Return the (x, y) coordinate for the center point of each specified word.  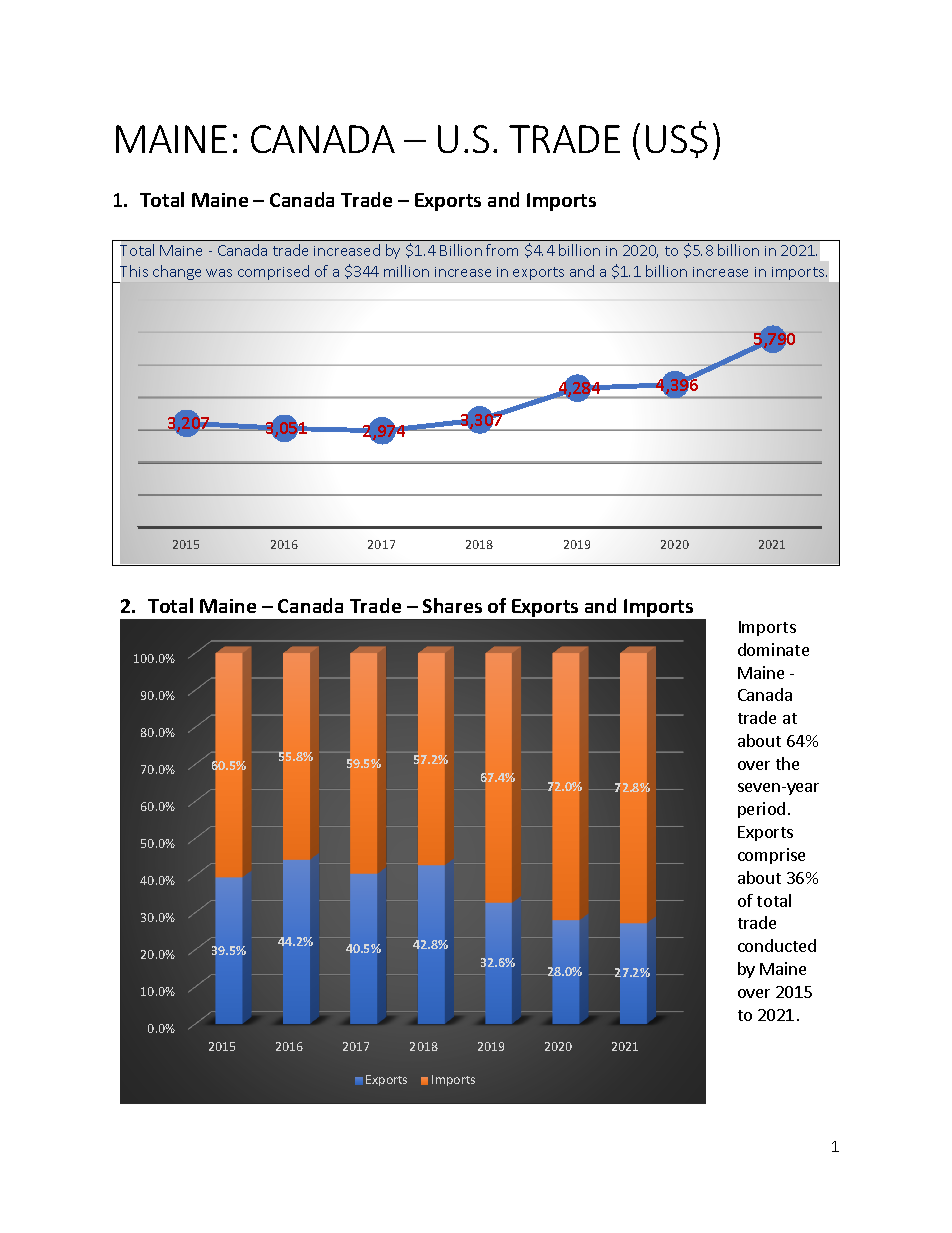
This (134, 271)
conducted (777, 945)
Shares (452, 605)
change (177, 272)
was (219, 273)
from (502, 250)
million (406, 271)
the (787, 763)
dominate (773, 649)
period (761, 810)
